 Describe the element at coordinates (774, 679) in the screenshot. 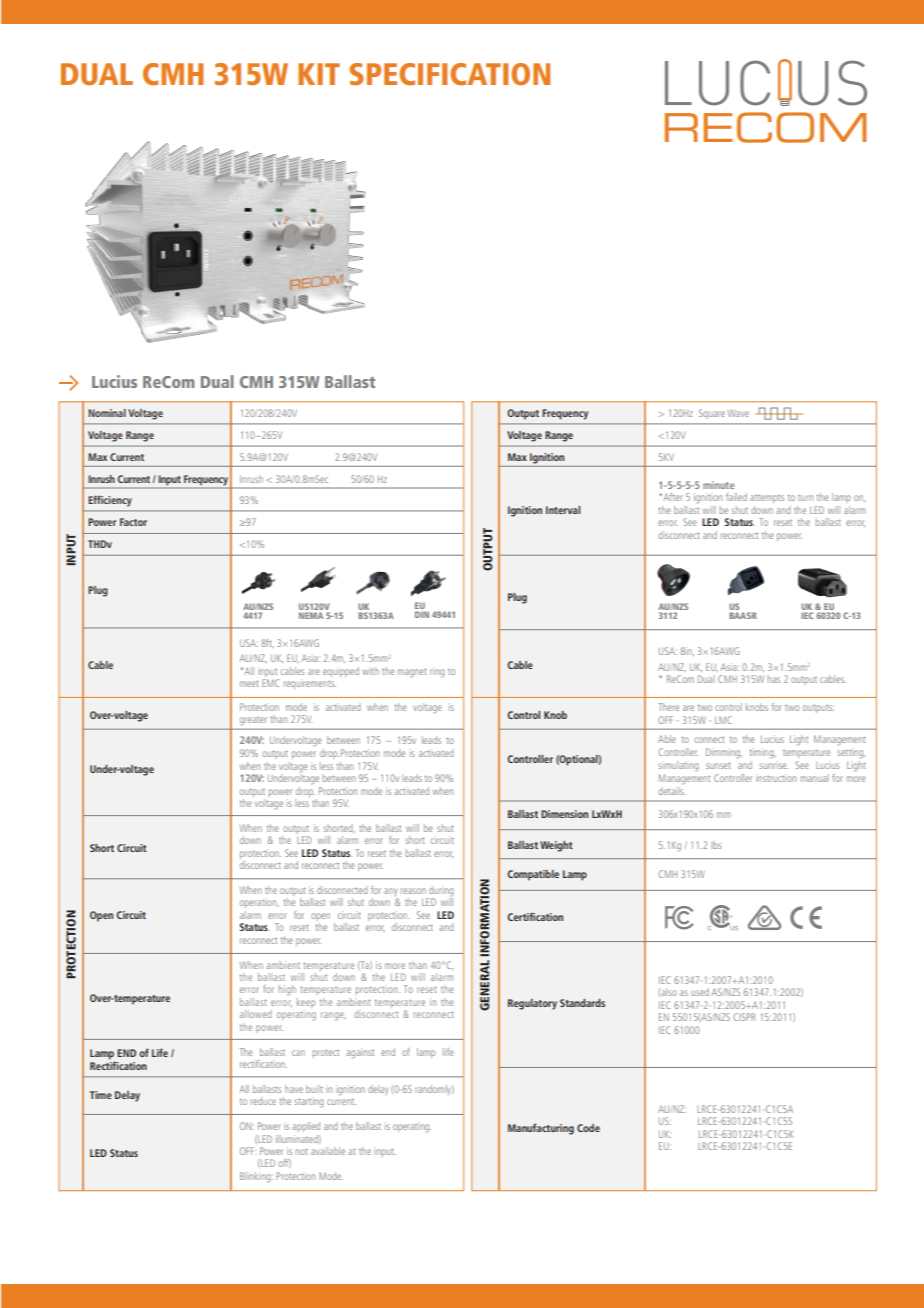

I see `has` at that location.
